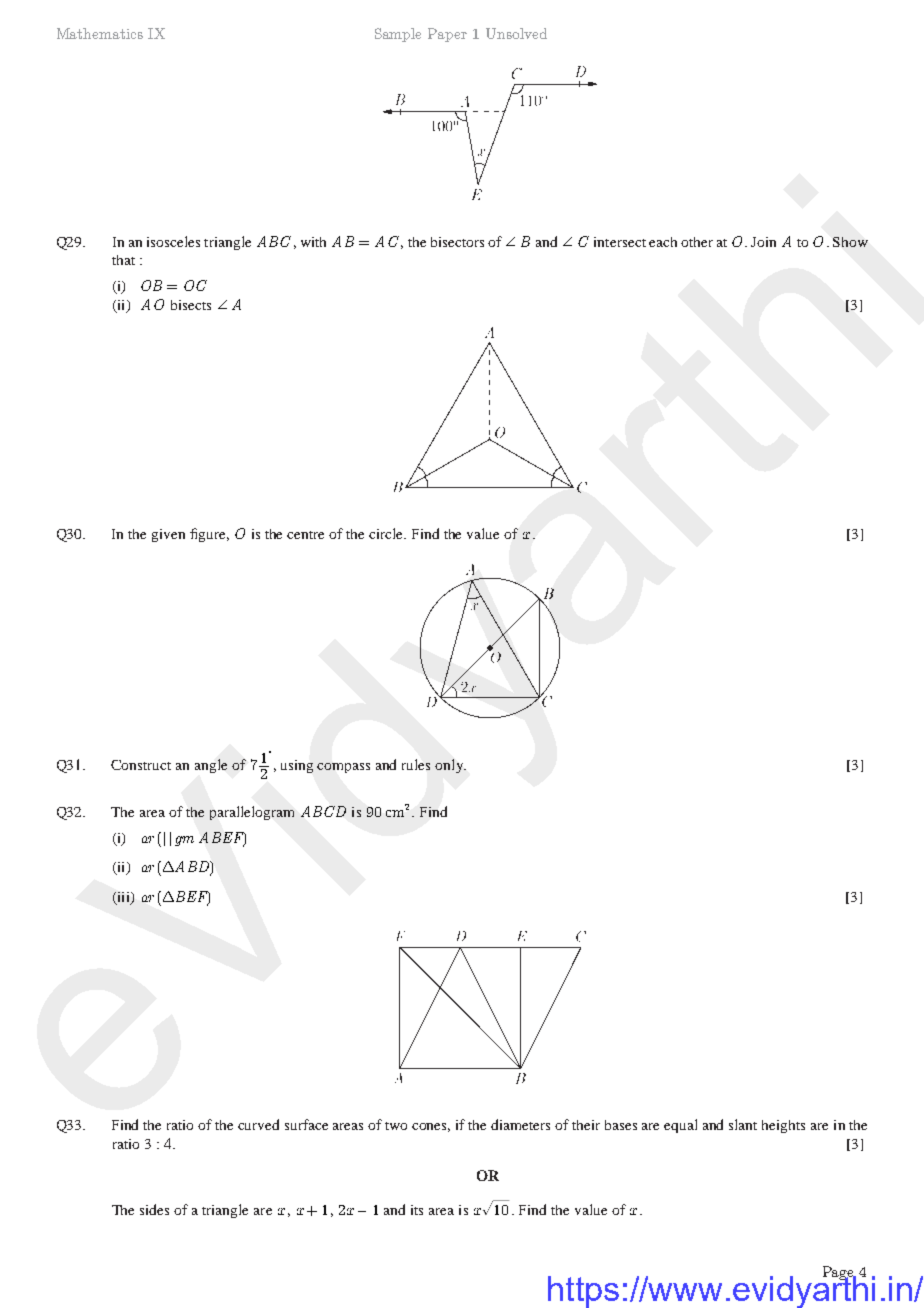  Describe the element at coordinates (416, 764) in the document. I see `rules` at that location.
